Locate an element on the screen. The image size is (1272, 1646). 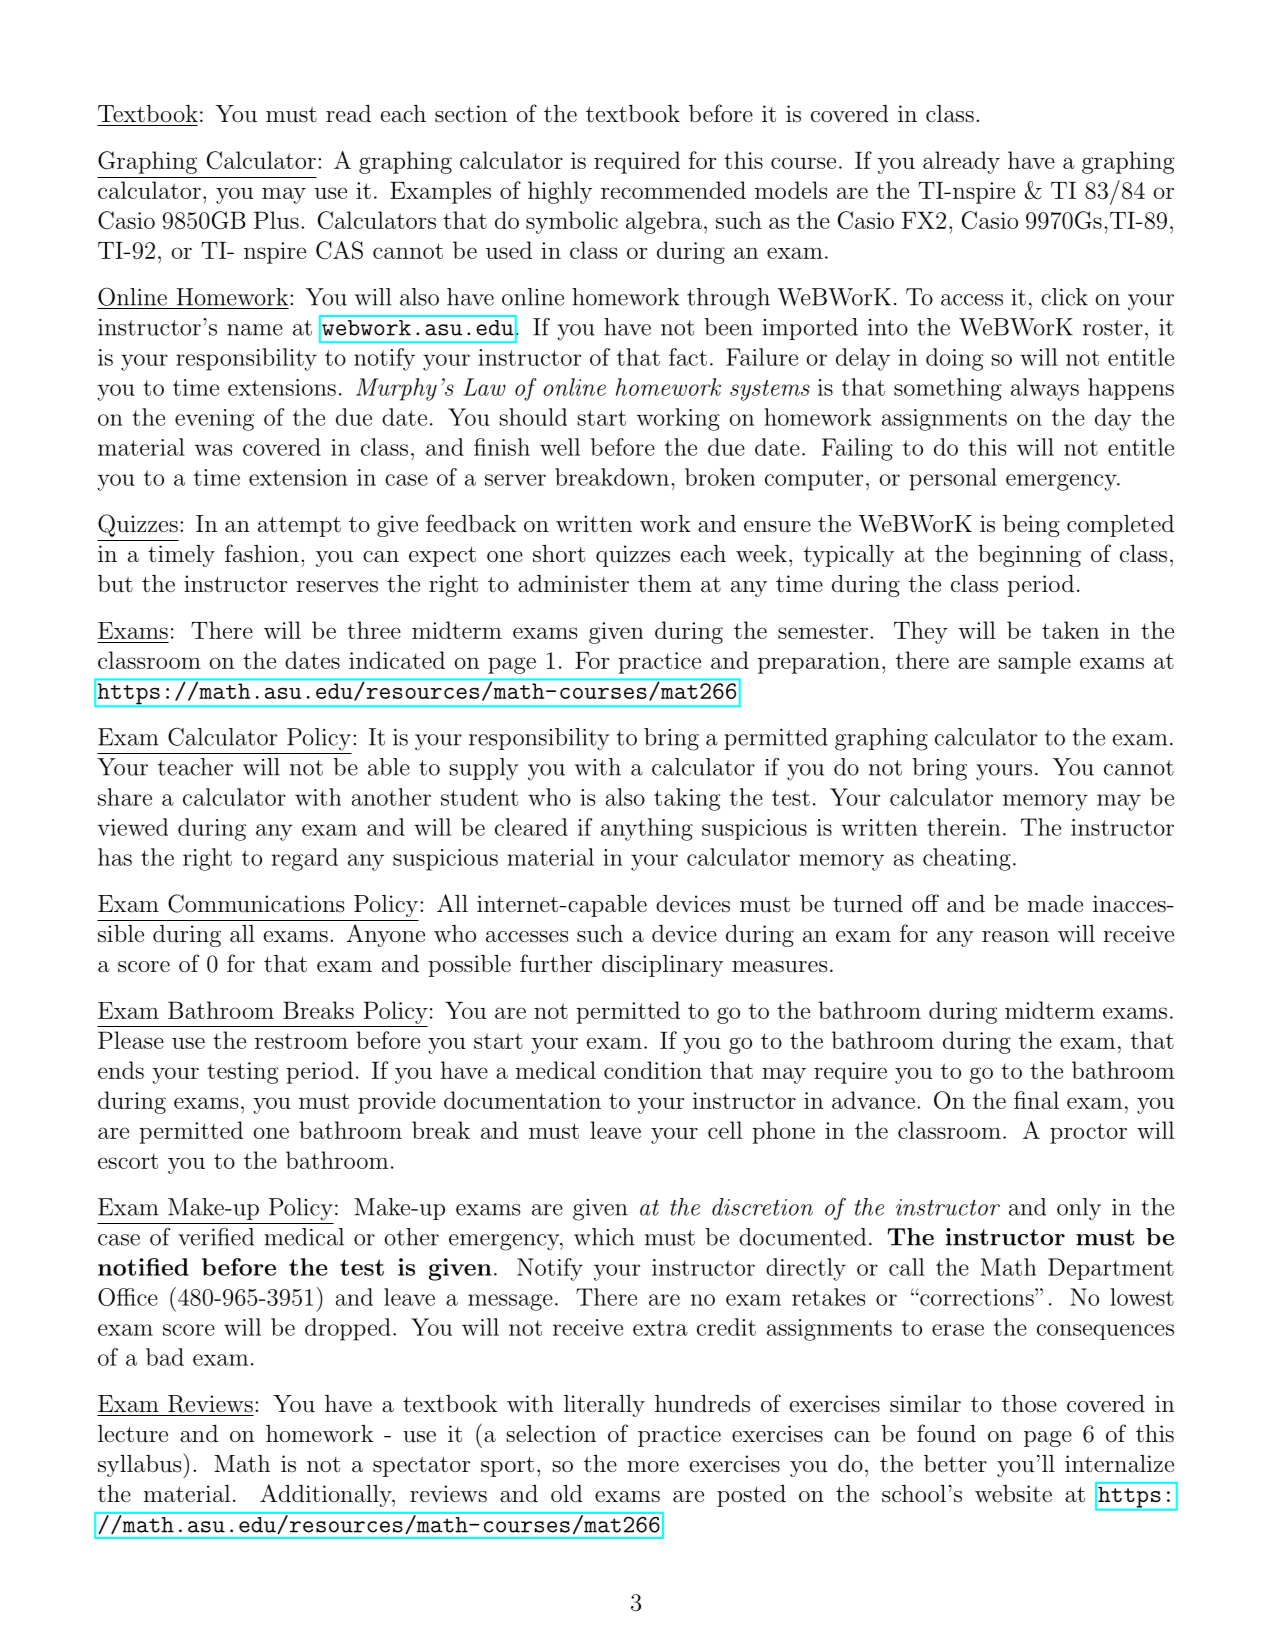
escort is located at coordinates (128, 1161).
